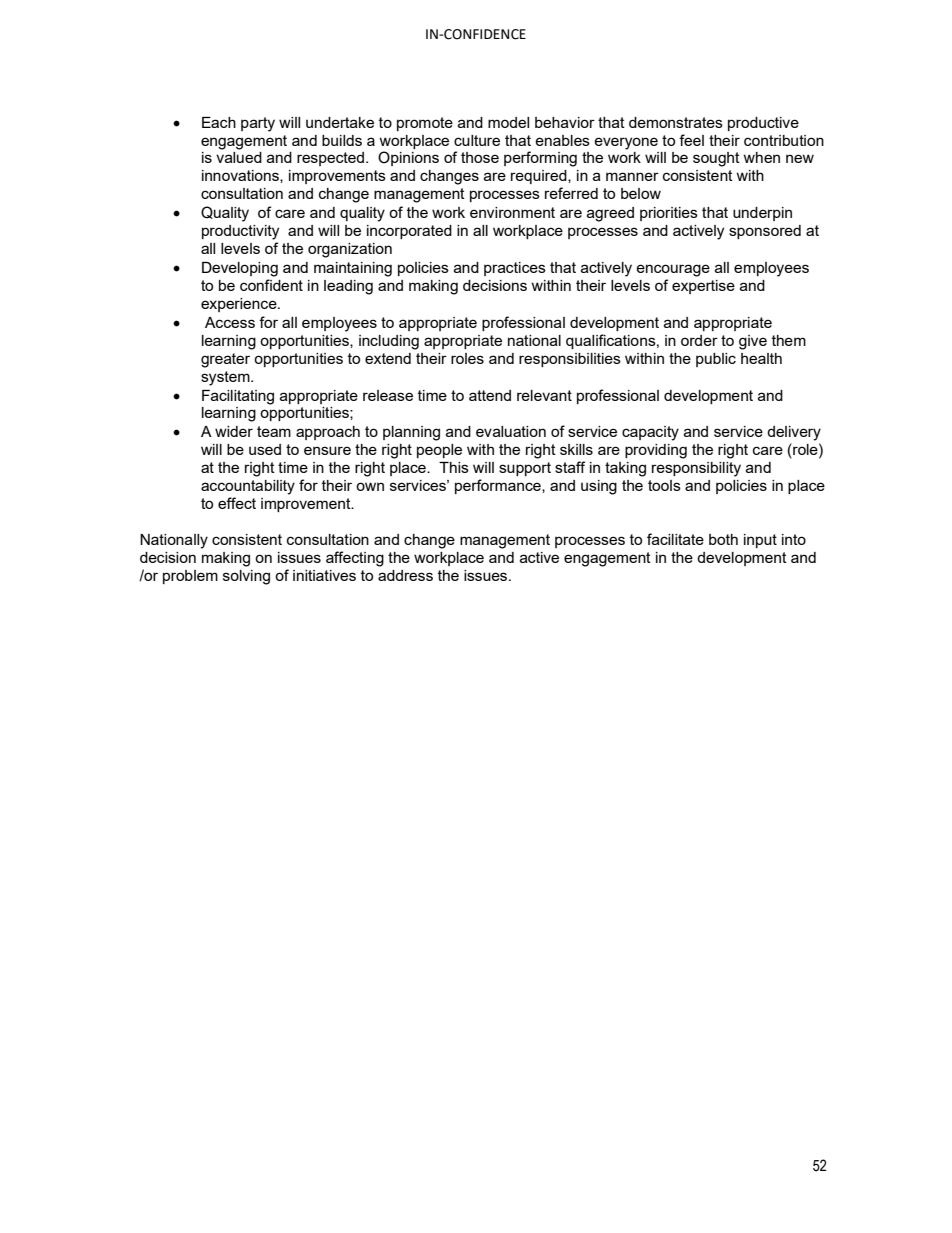 The height and width of the image is (1233, 952). What do you see at coordinates (477, 140) in the image?
I see `culture` at bounding box center [477, 140].
